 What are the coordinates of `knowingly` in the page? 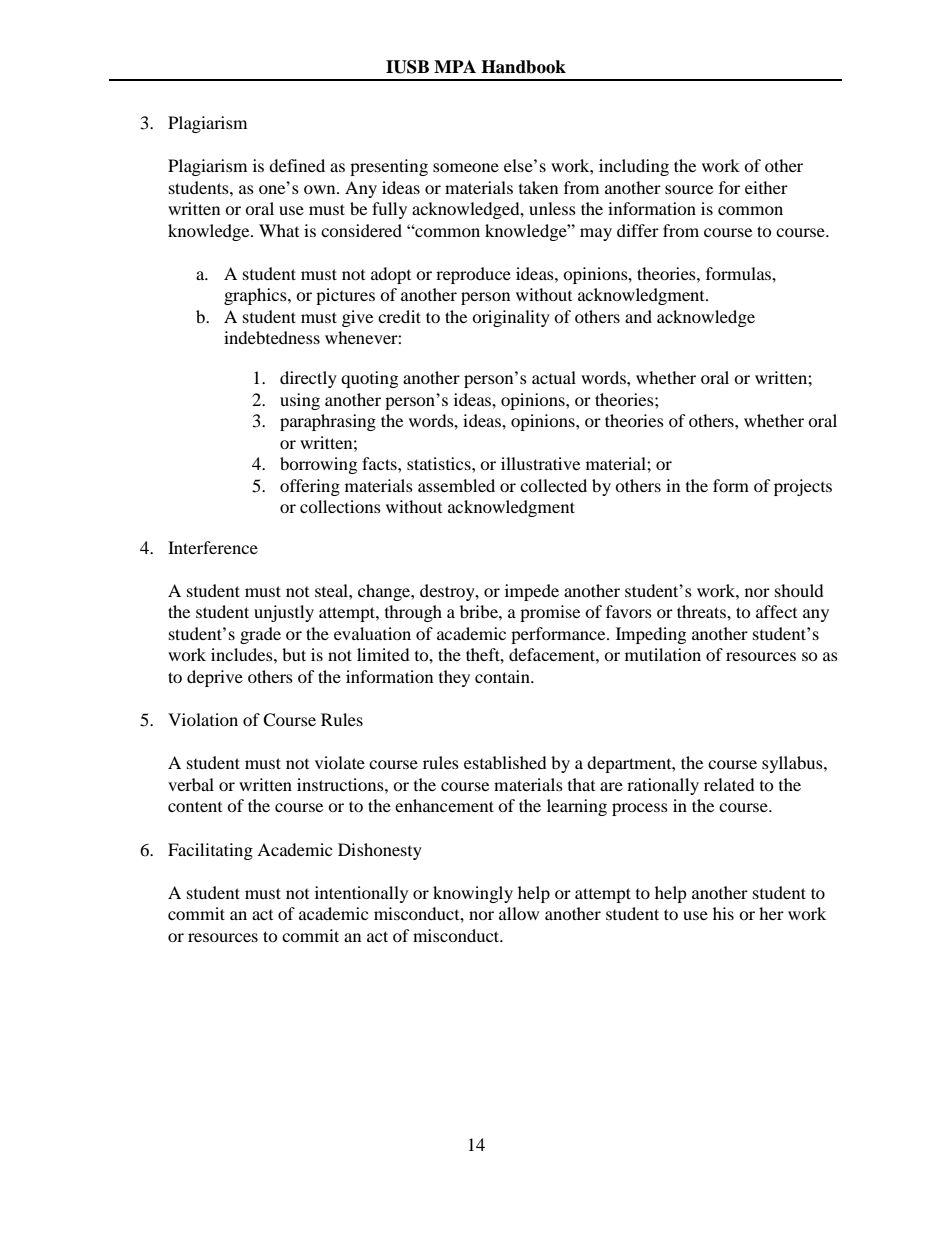 It's located at (473, 894).
